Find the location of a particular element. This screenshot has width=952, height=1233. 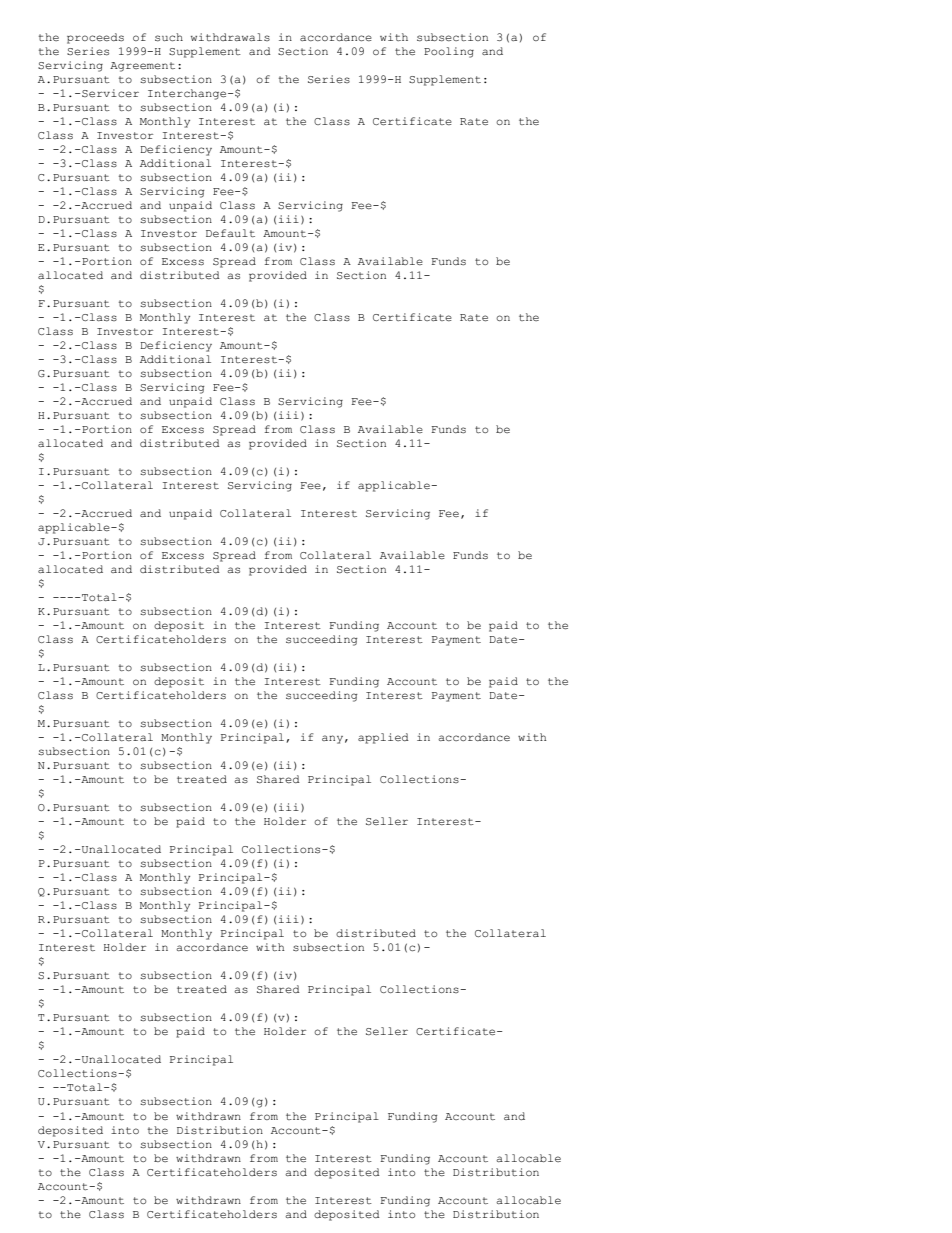

proceeds is located at coordinates (95, 38).
